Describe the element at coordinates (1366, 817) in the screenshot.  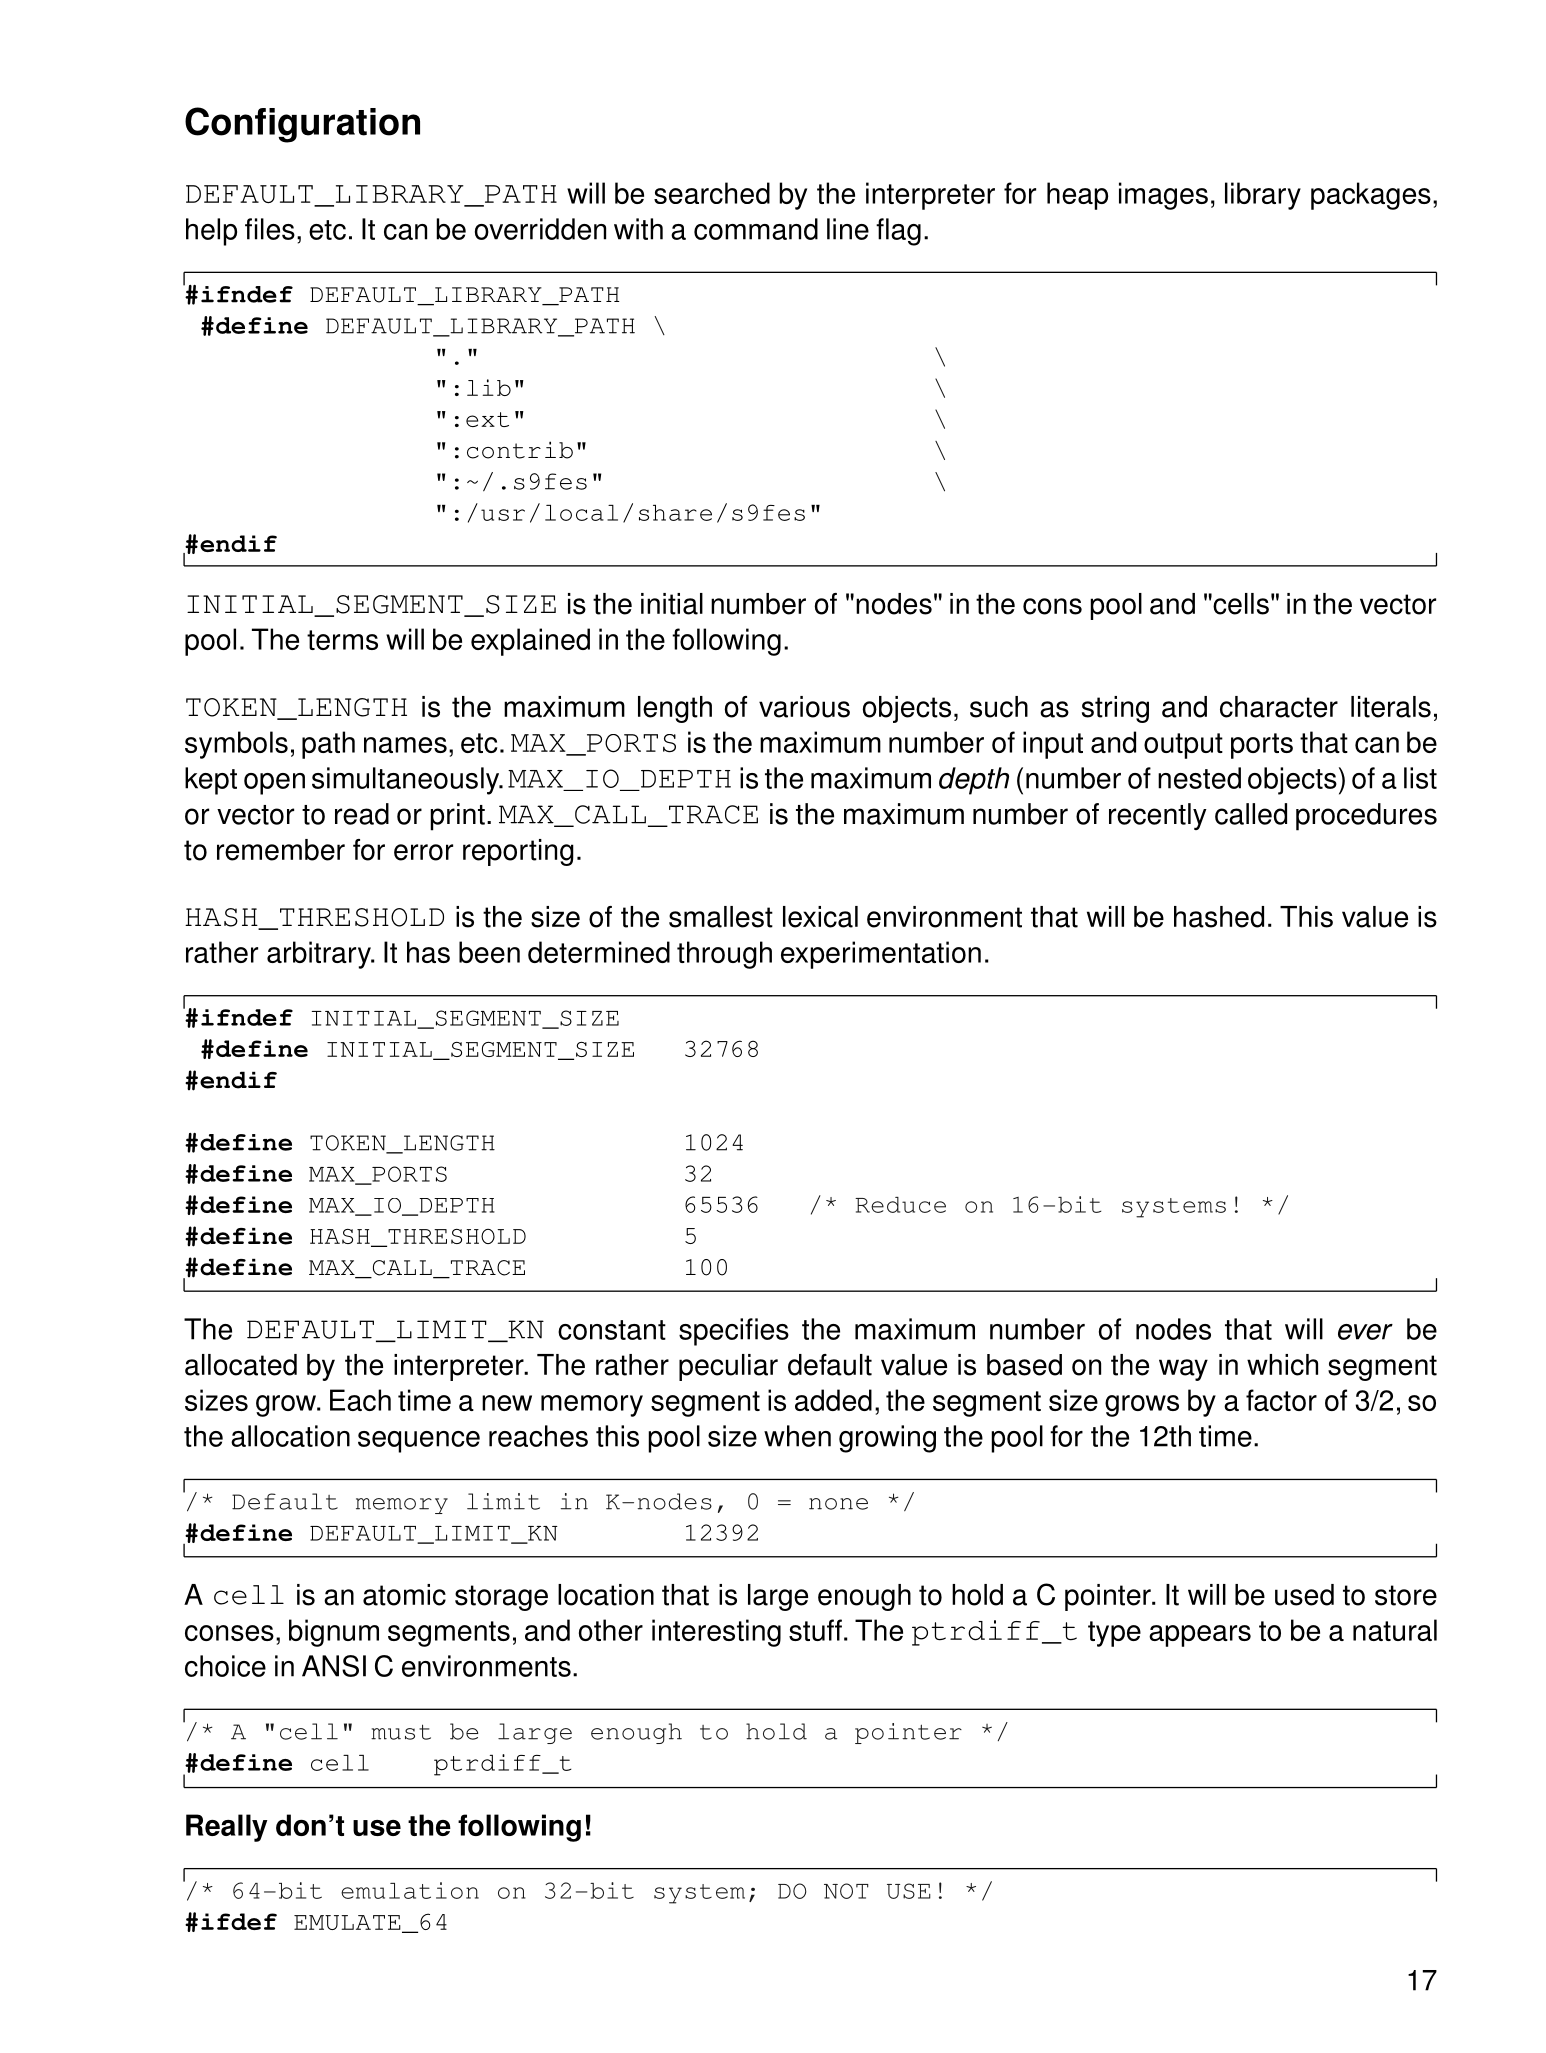
I see `procedures` at that location.
